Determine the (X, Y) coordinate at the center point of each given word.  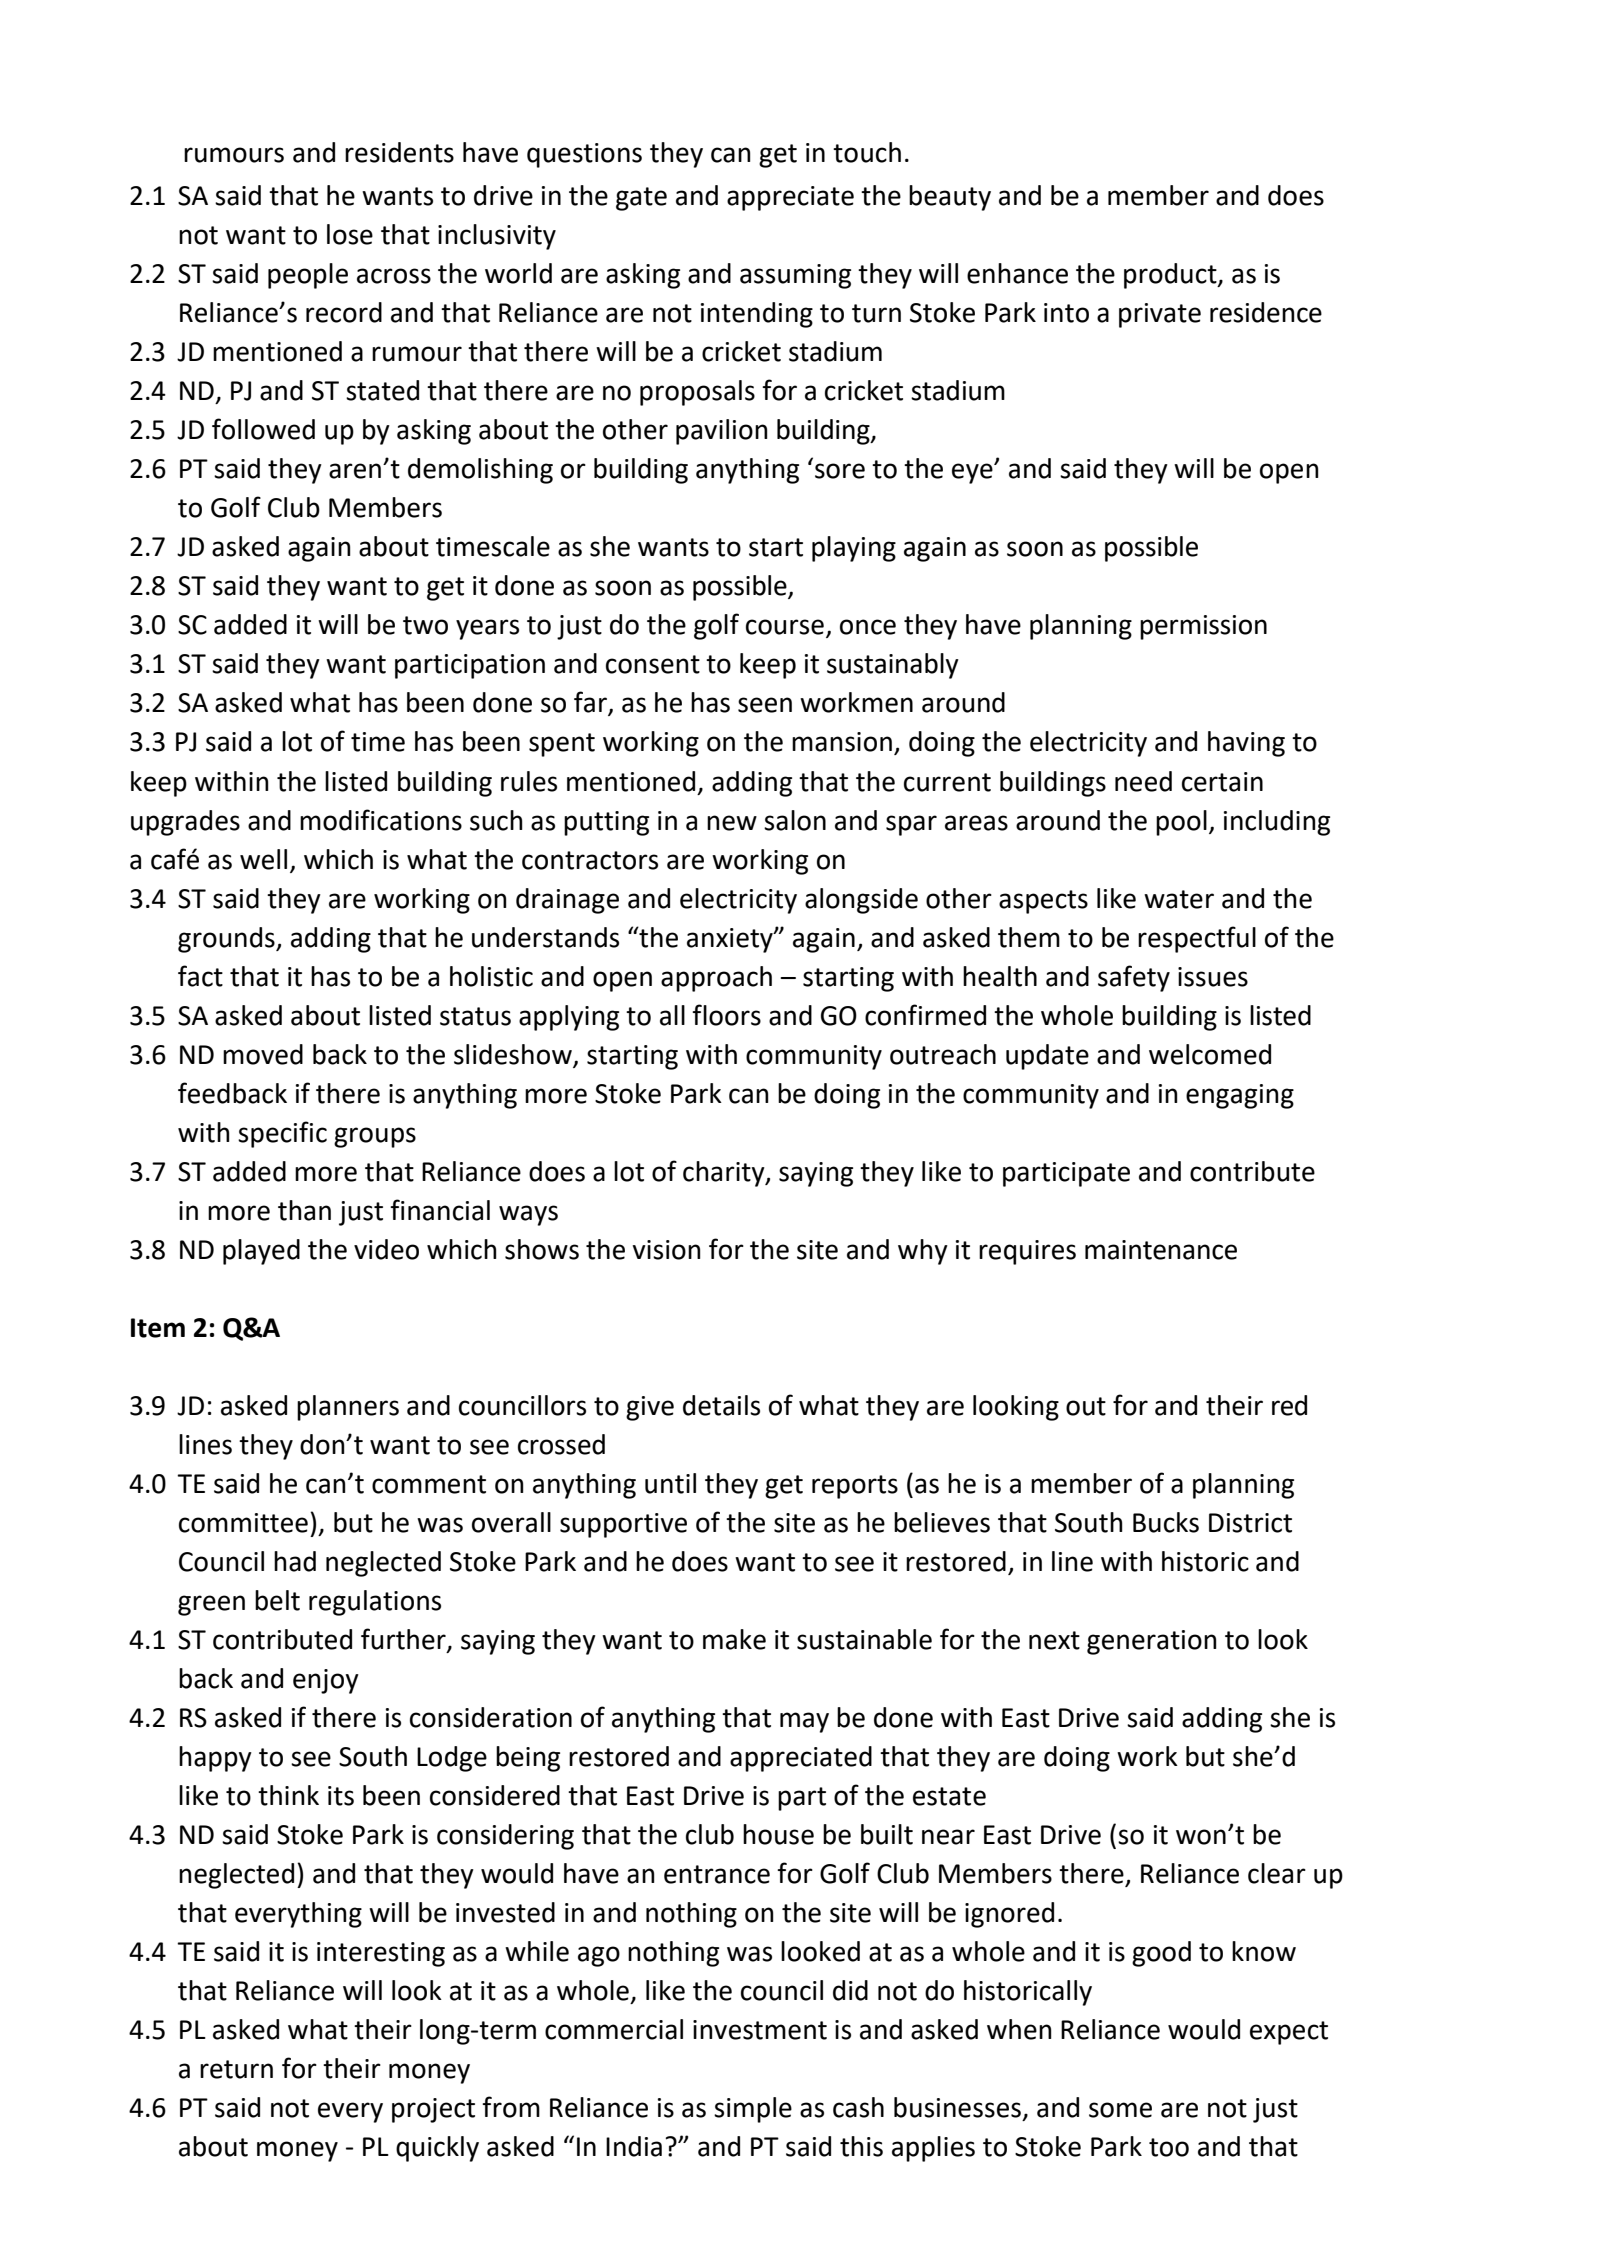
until (670, 1483)
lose (350, 234)
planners (348, 1408)
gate (641, 199)
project (433, 2110)
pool (1181, 823)
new (732, 823)
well (263, 859)
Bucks (1166, 1522)
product (1171, 276)
